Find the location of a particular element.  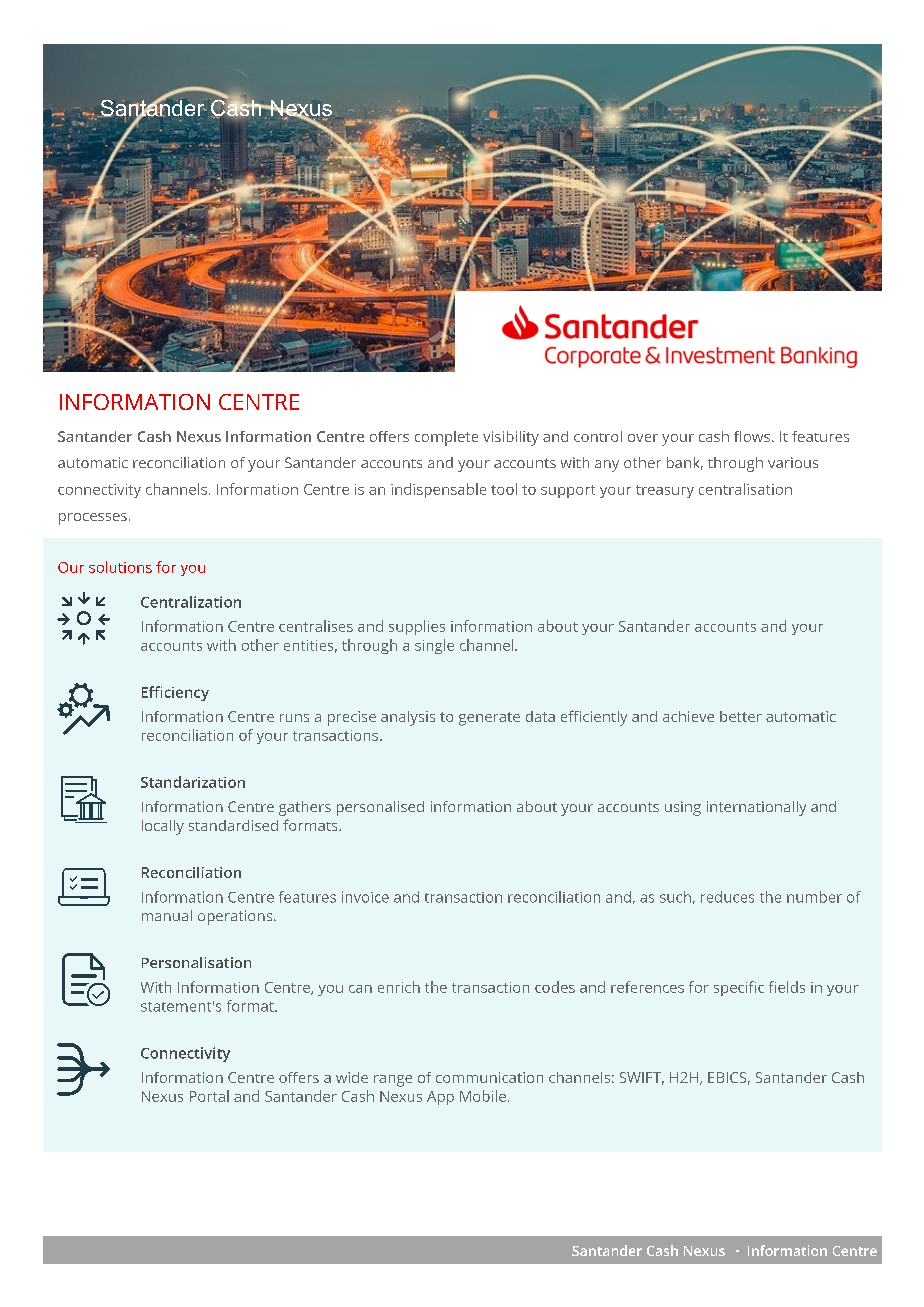

Centralization is located at coordinates (191, 602).
